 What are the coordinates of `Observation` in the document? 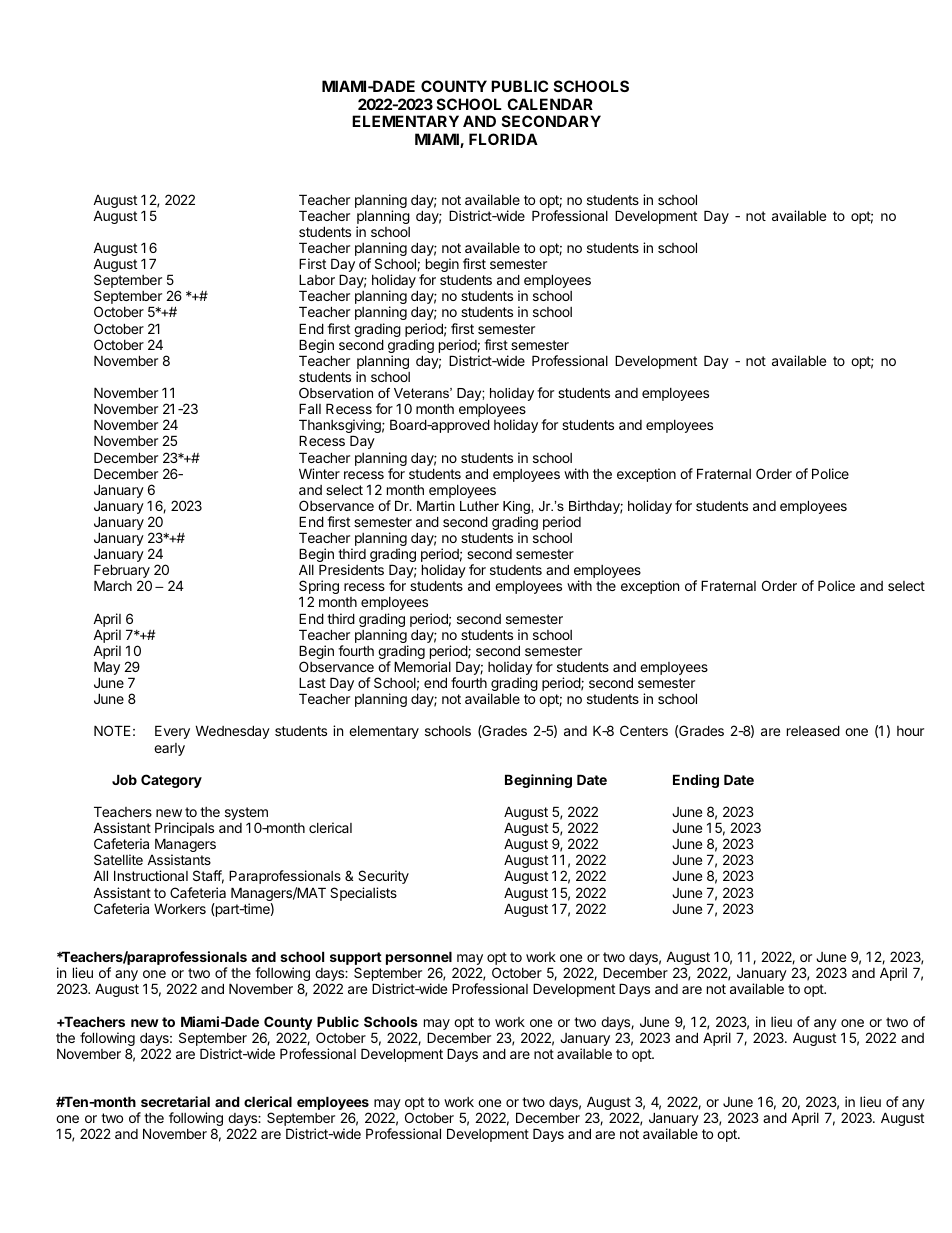 It's located at (336, 393).
